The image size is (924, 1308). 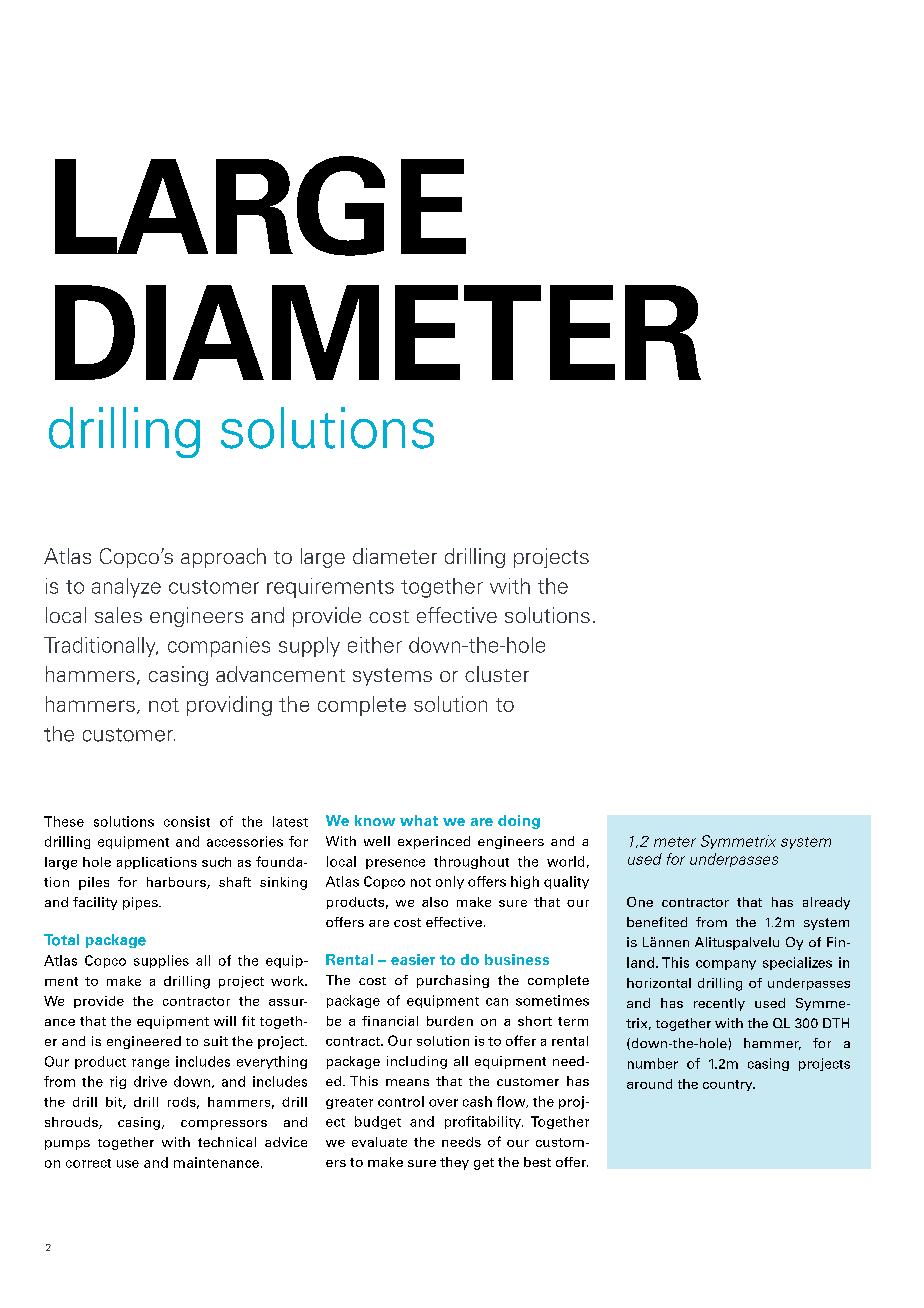 I want to click on recently, so click(x=719, y=1004).
